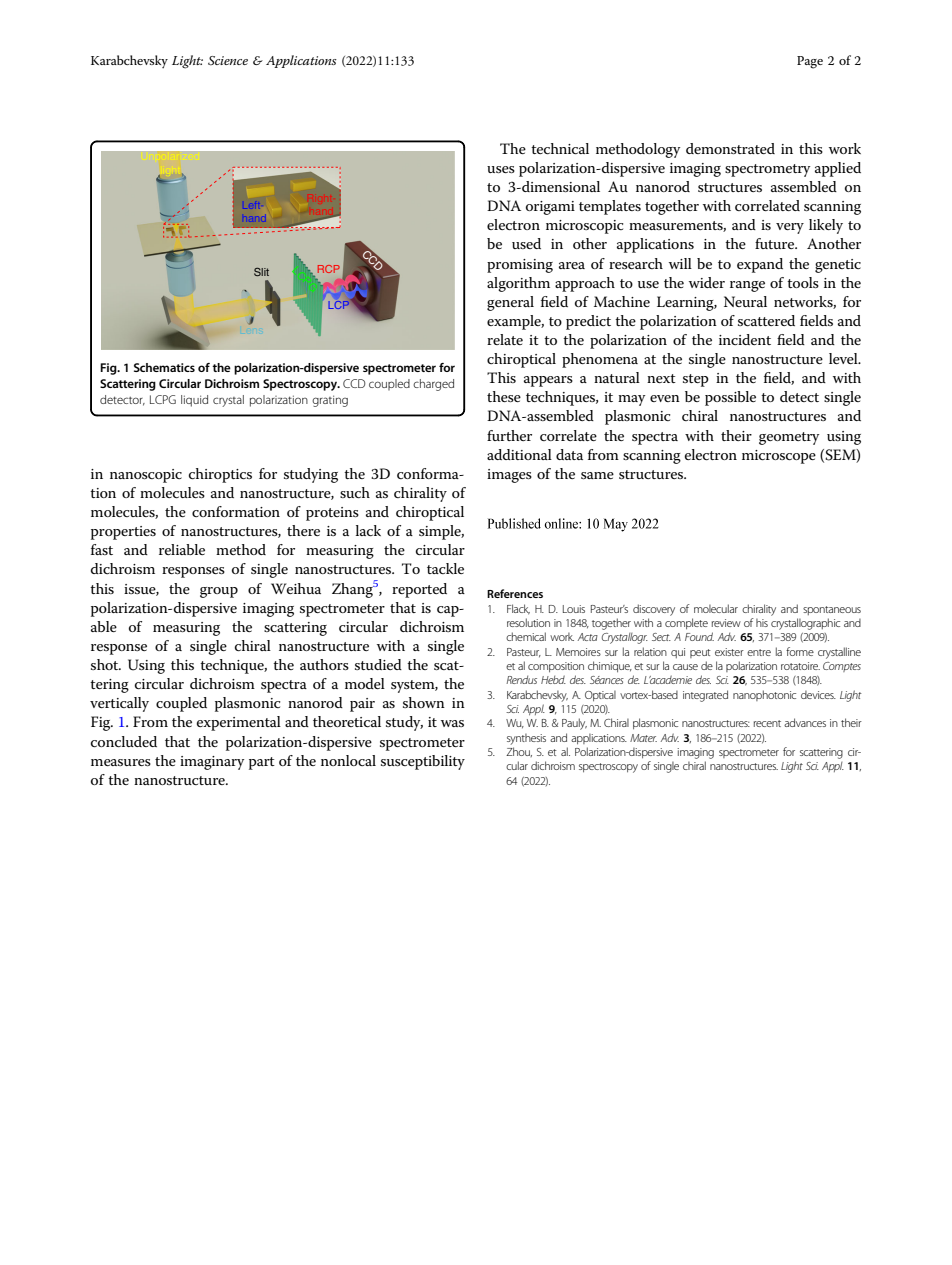 Image resolution: width=952 pixels, height=1265 pixels. What do you see at coordinates (452, 723) in the image?
I see `was` at bounding box center [452, 723].
